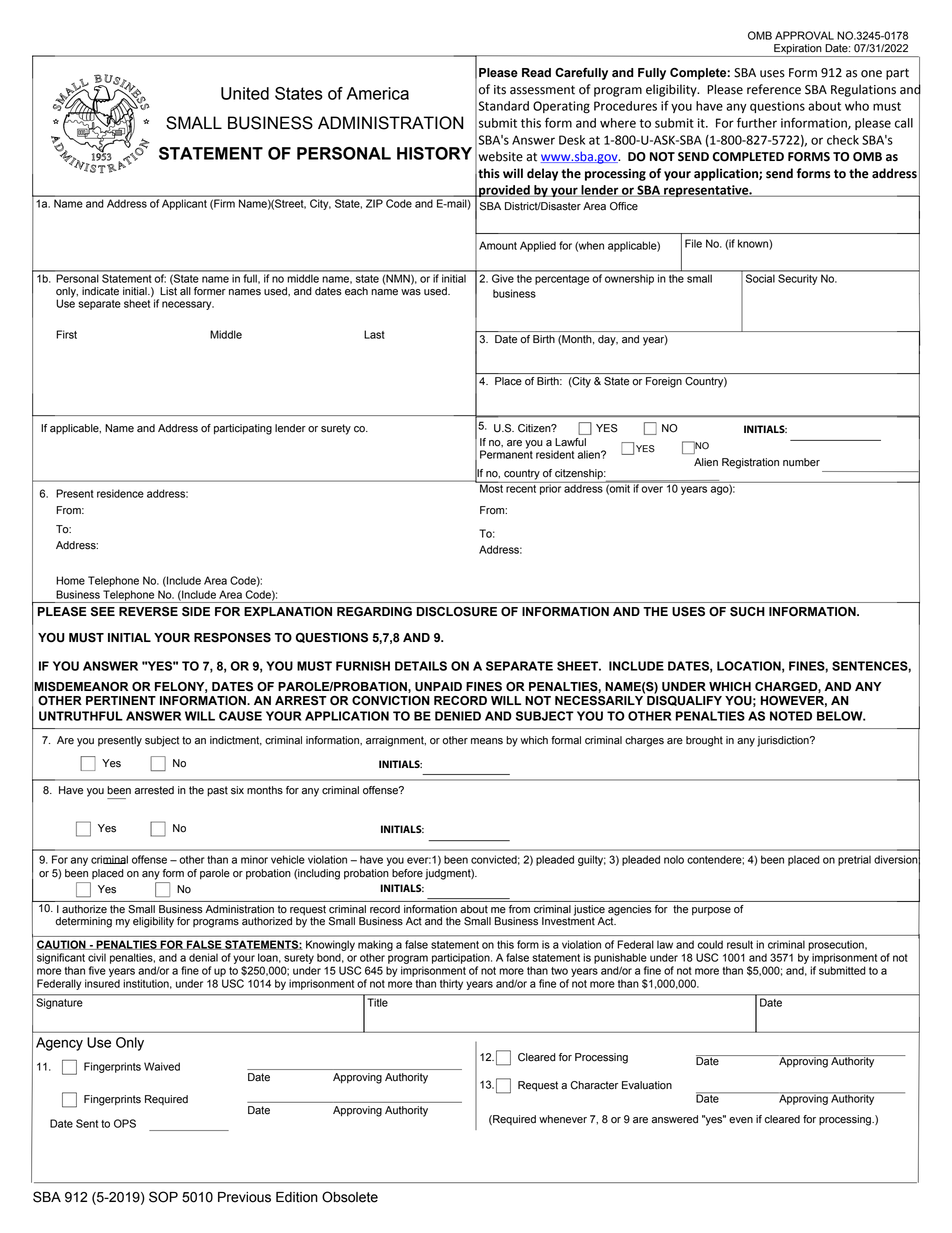  Describe the element at coordinates (350, 1197) in the screenshot. I see `Obsolete` at that location.
